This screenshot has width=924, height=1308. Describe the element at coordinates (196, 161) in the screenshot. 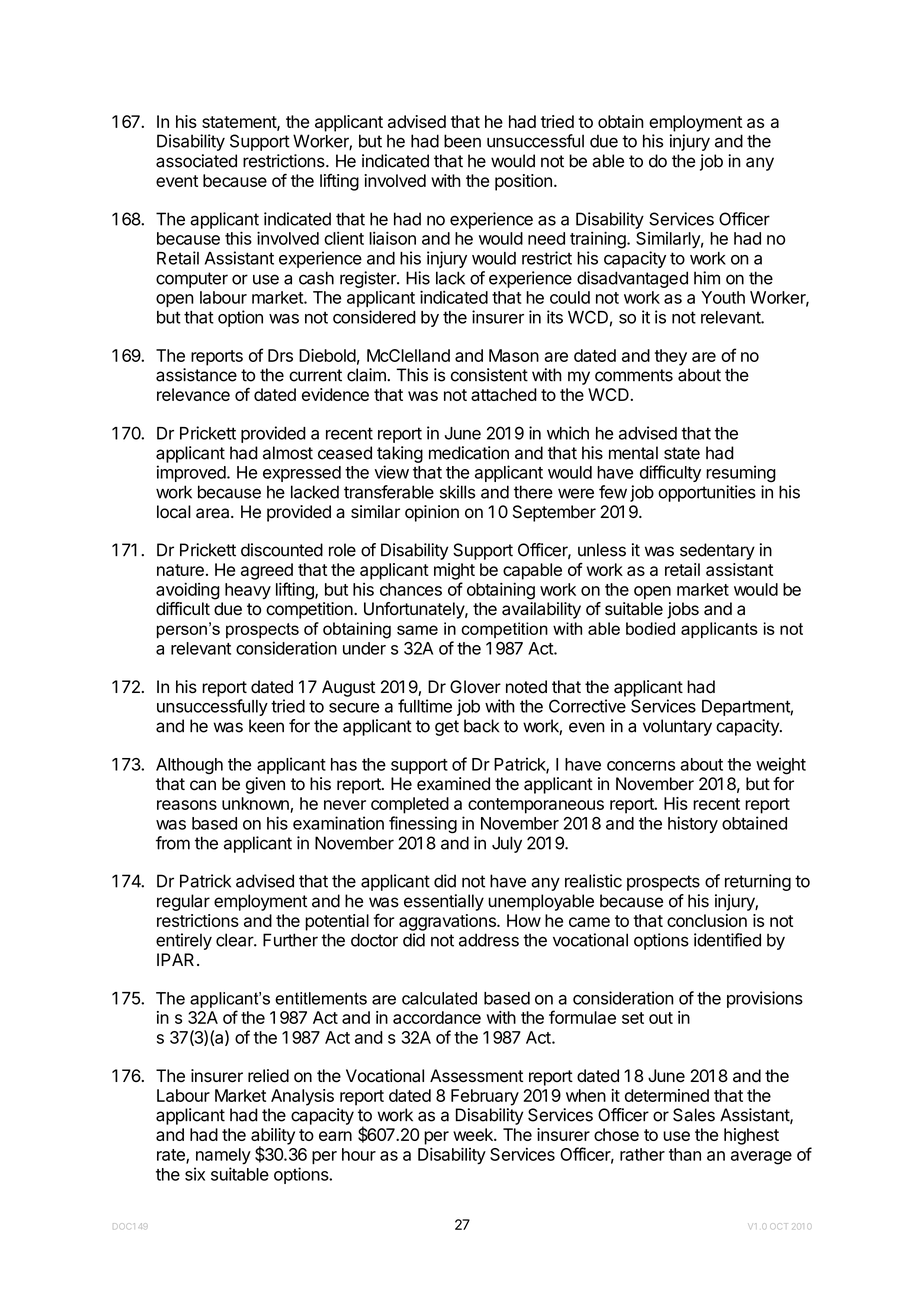

I see `associated` at that location.
